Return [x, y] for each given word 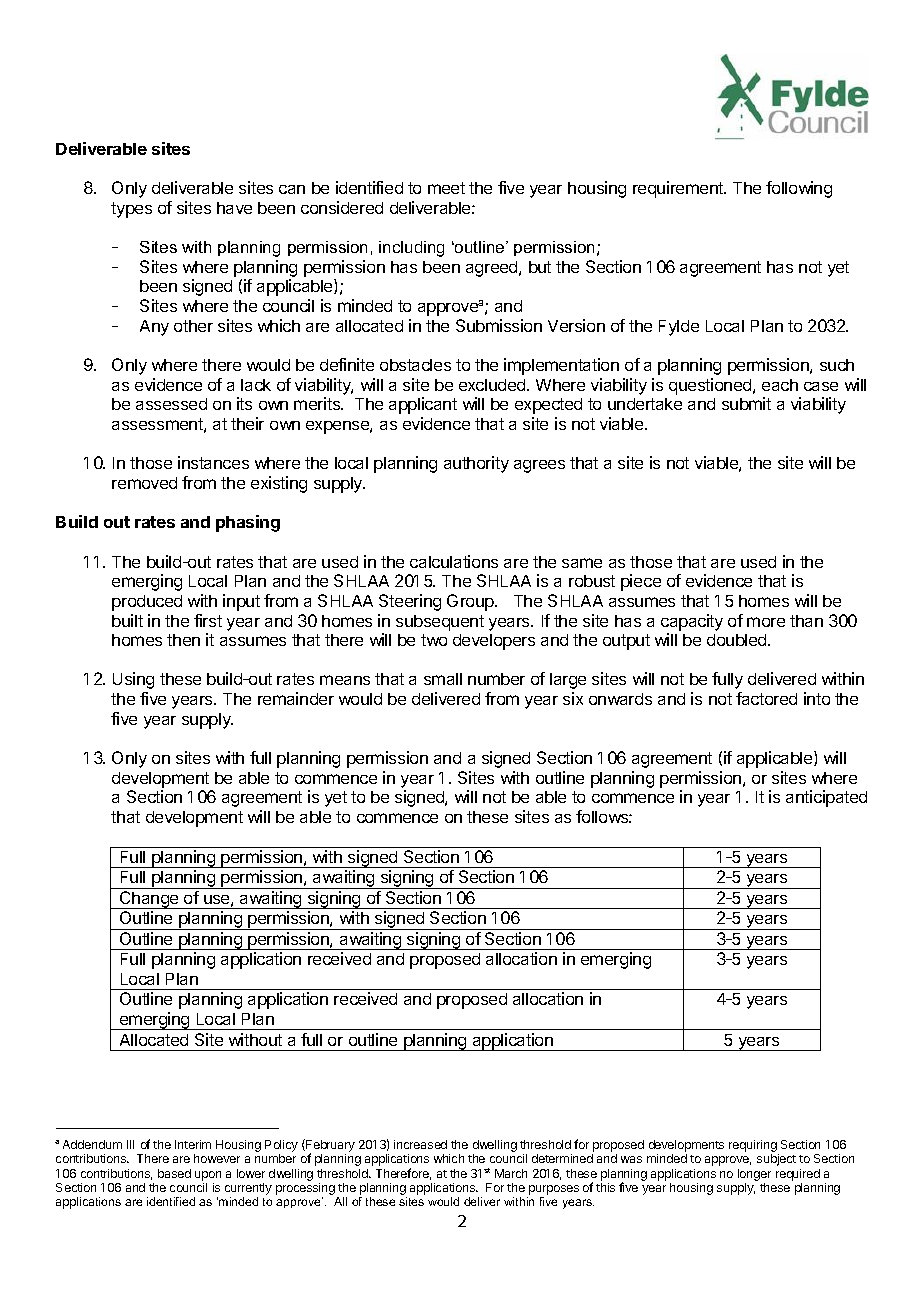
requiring [753, 1146]
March [511, 1173]
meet [446, 188]
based [174, 1173]
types [131, 210]
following [799, 189]
